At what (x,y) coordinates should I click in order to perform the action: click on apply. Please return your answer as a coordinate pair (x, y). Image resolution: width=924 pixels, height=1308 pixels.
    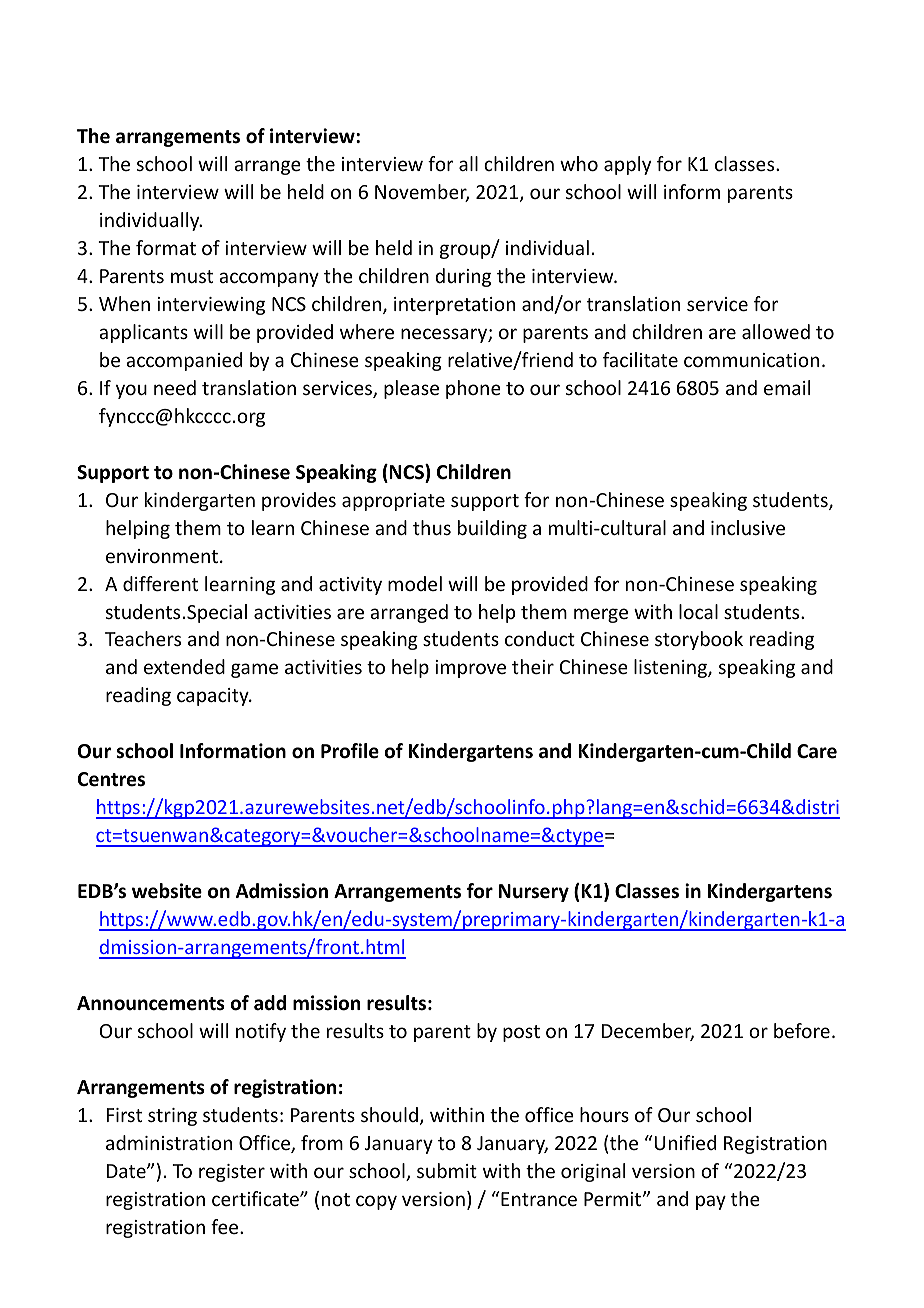
    Looking at the image, I should click on (627, 165).
